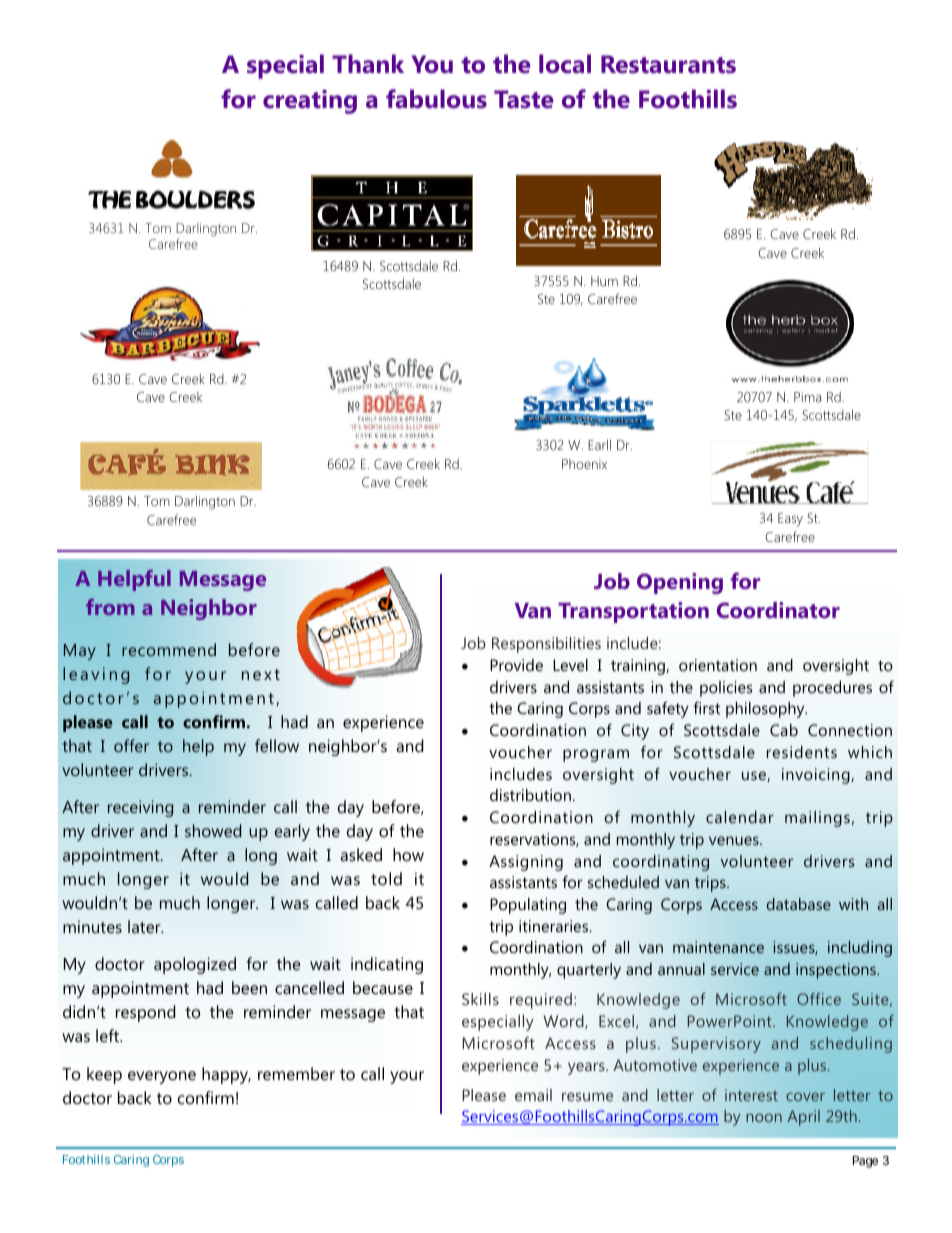  Describe the element at coordinates (668, 64) in the document. I see `Restaurants` at that location.
